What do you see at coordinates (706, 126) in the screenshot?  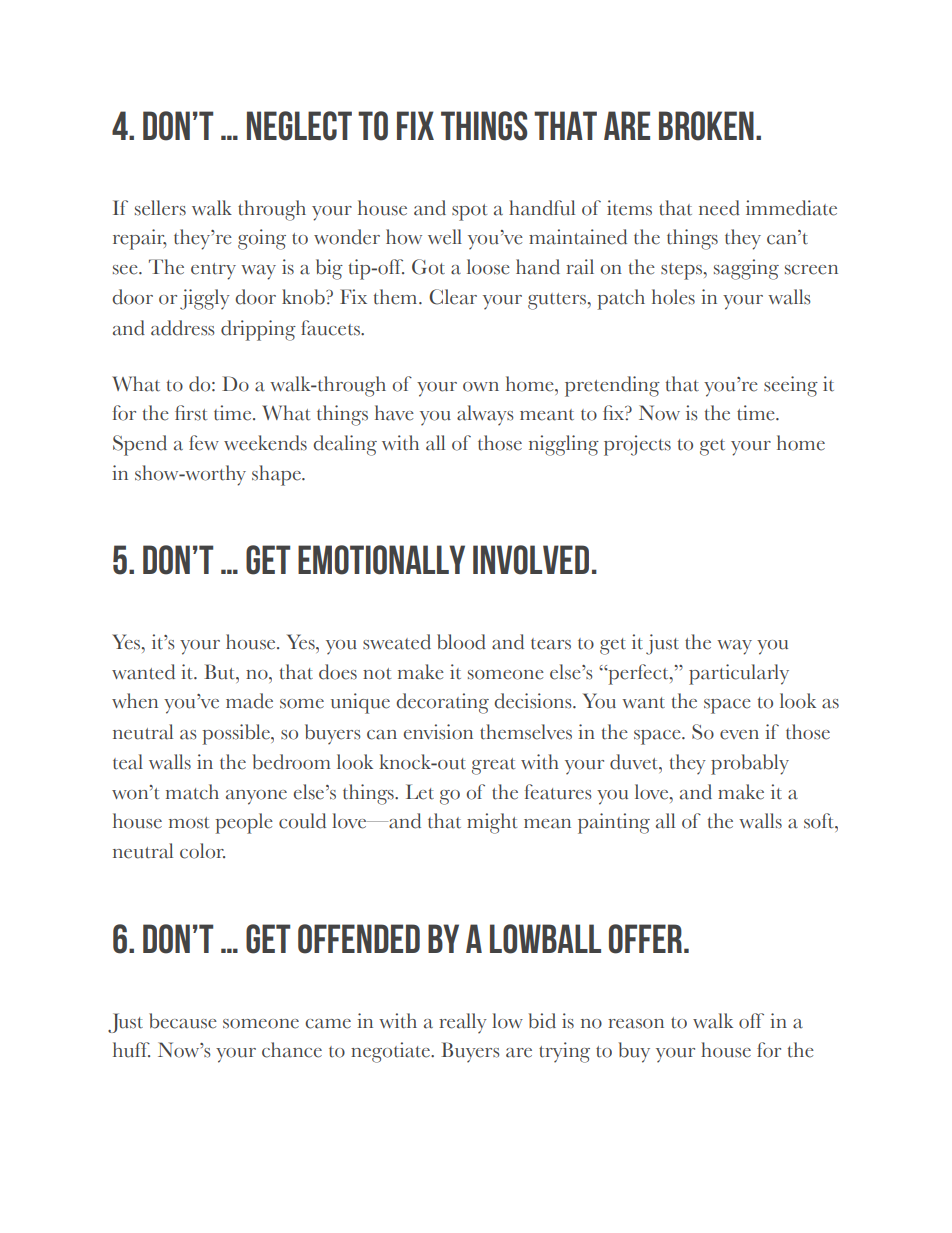 I see `broken` at bounding box center [706, 126].
